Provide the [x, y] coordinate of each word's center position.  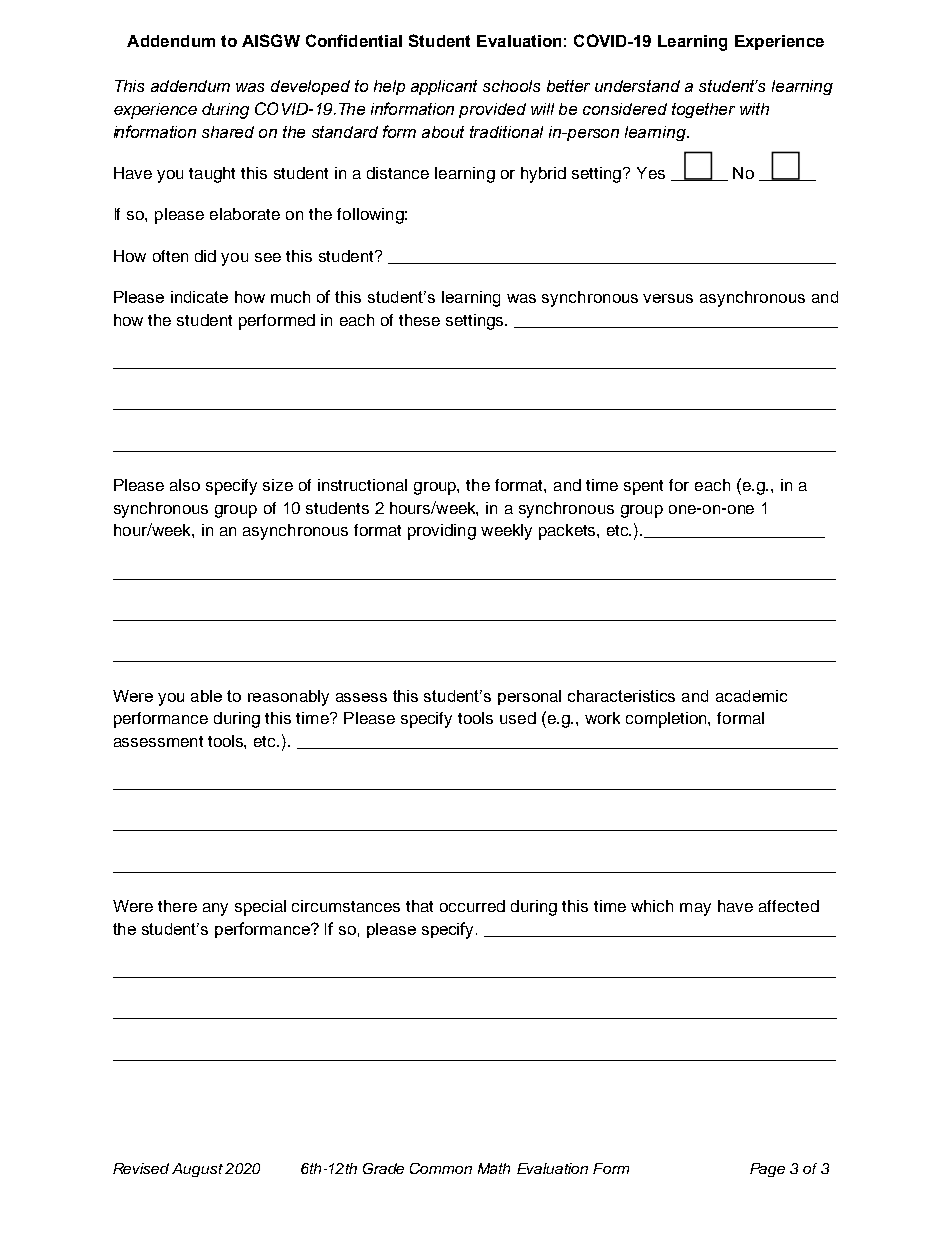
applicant [444, 87]
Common [441, 1168]
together [703, 110]
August [197, 1170]
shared [228, 132]
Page [767, 1170]
